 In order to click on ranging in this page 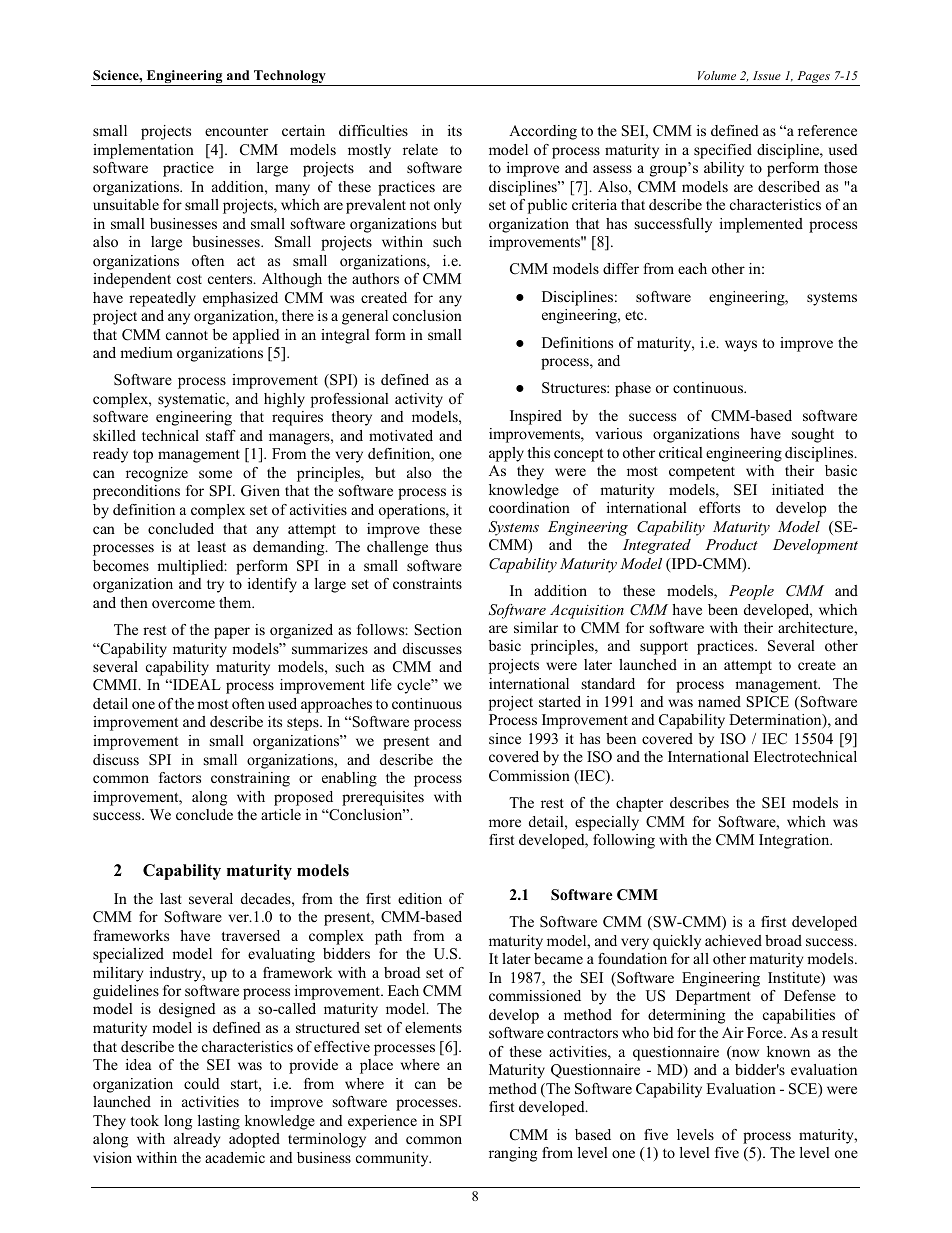, I will do `click(513, 1154)`.
